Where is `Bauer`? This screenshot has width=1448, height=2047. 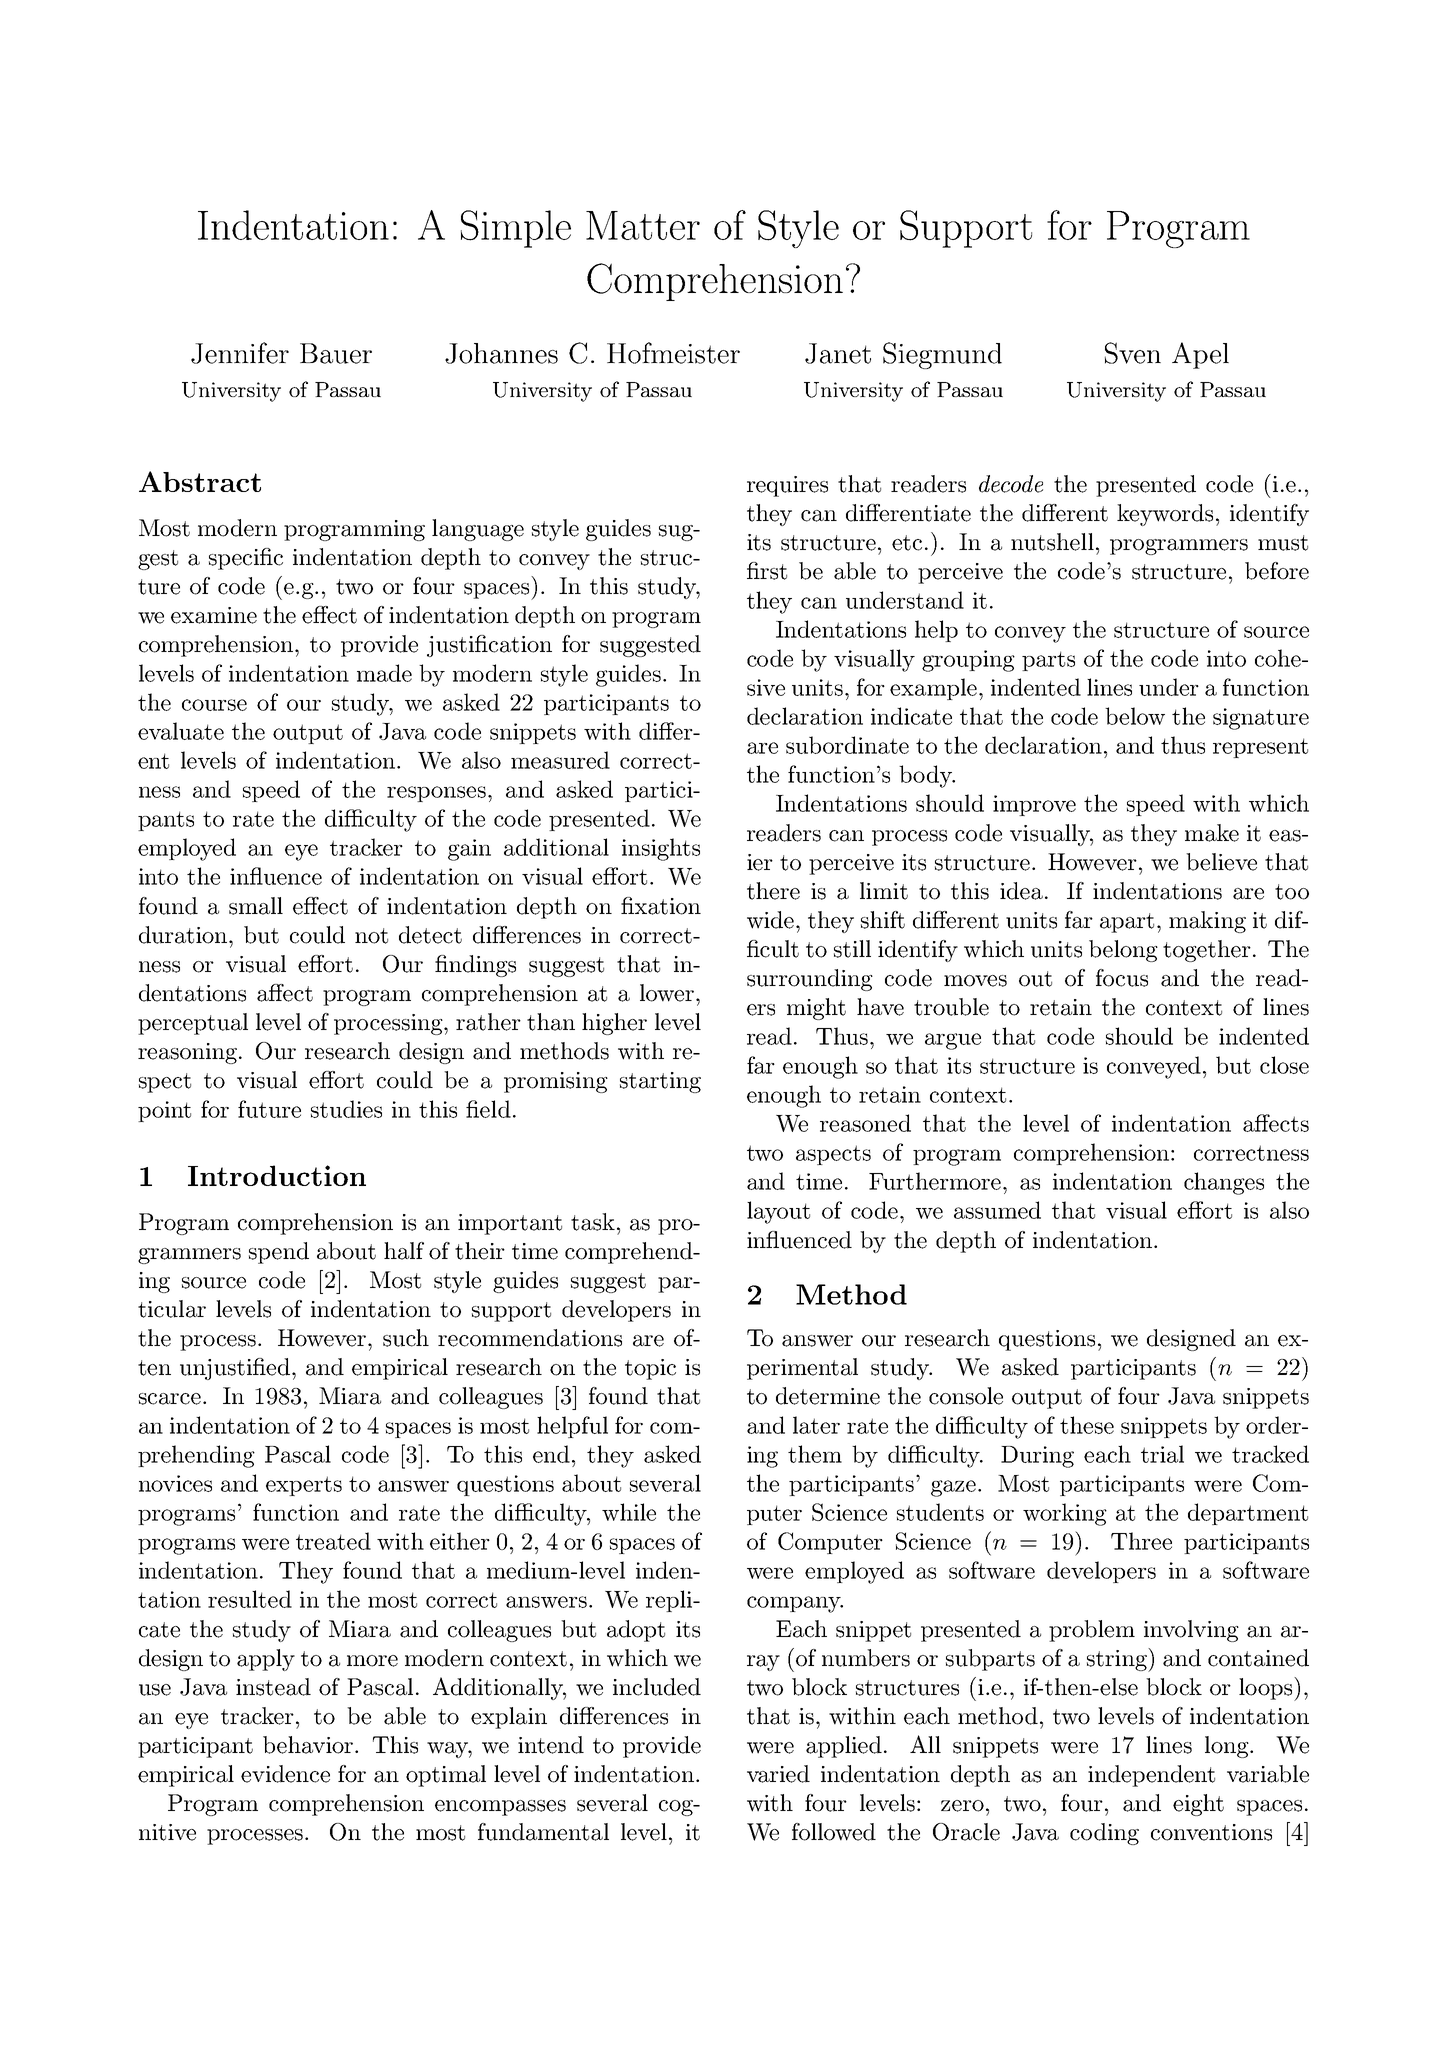
Bauer is located at coordinates (336, 353).
